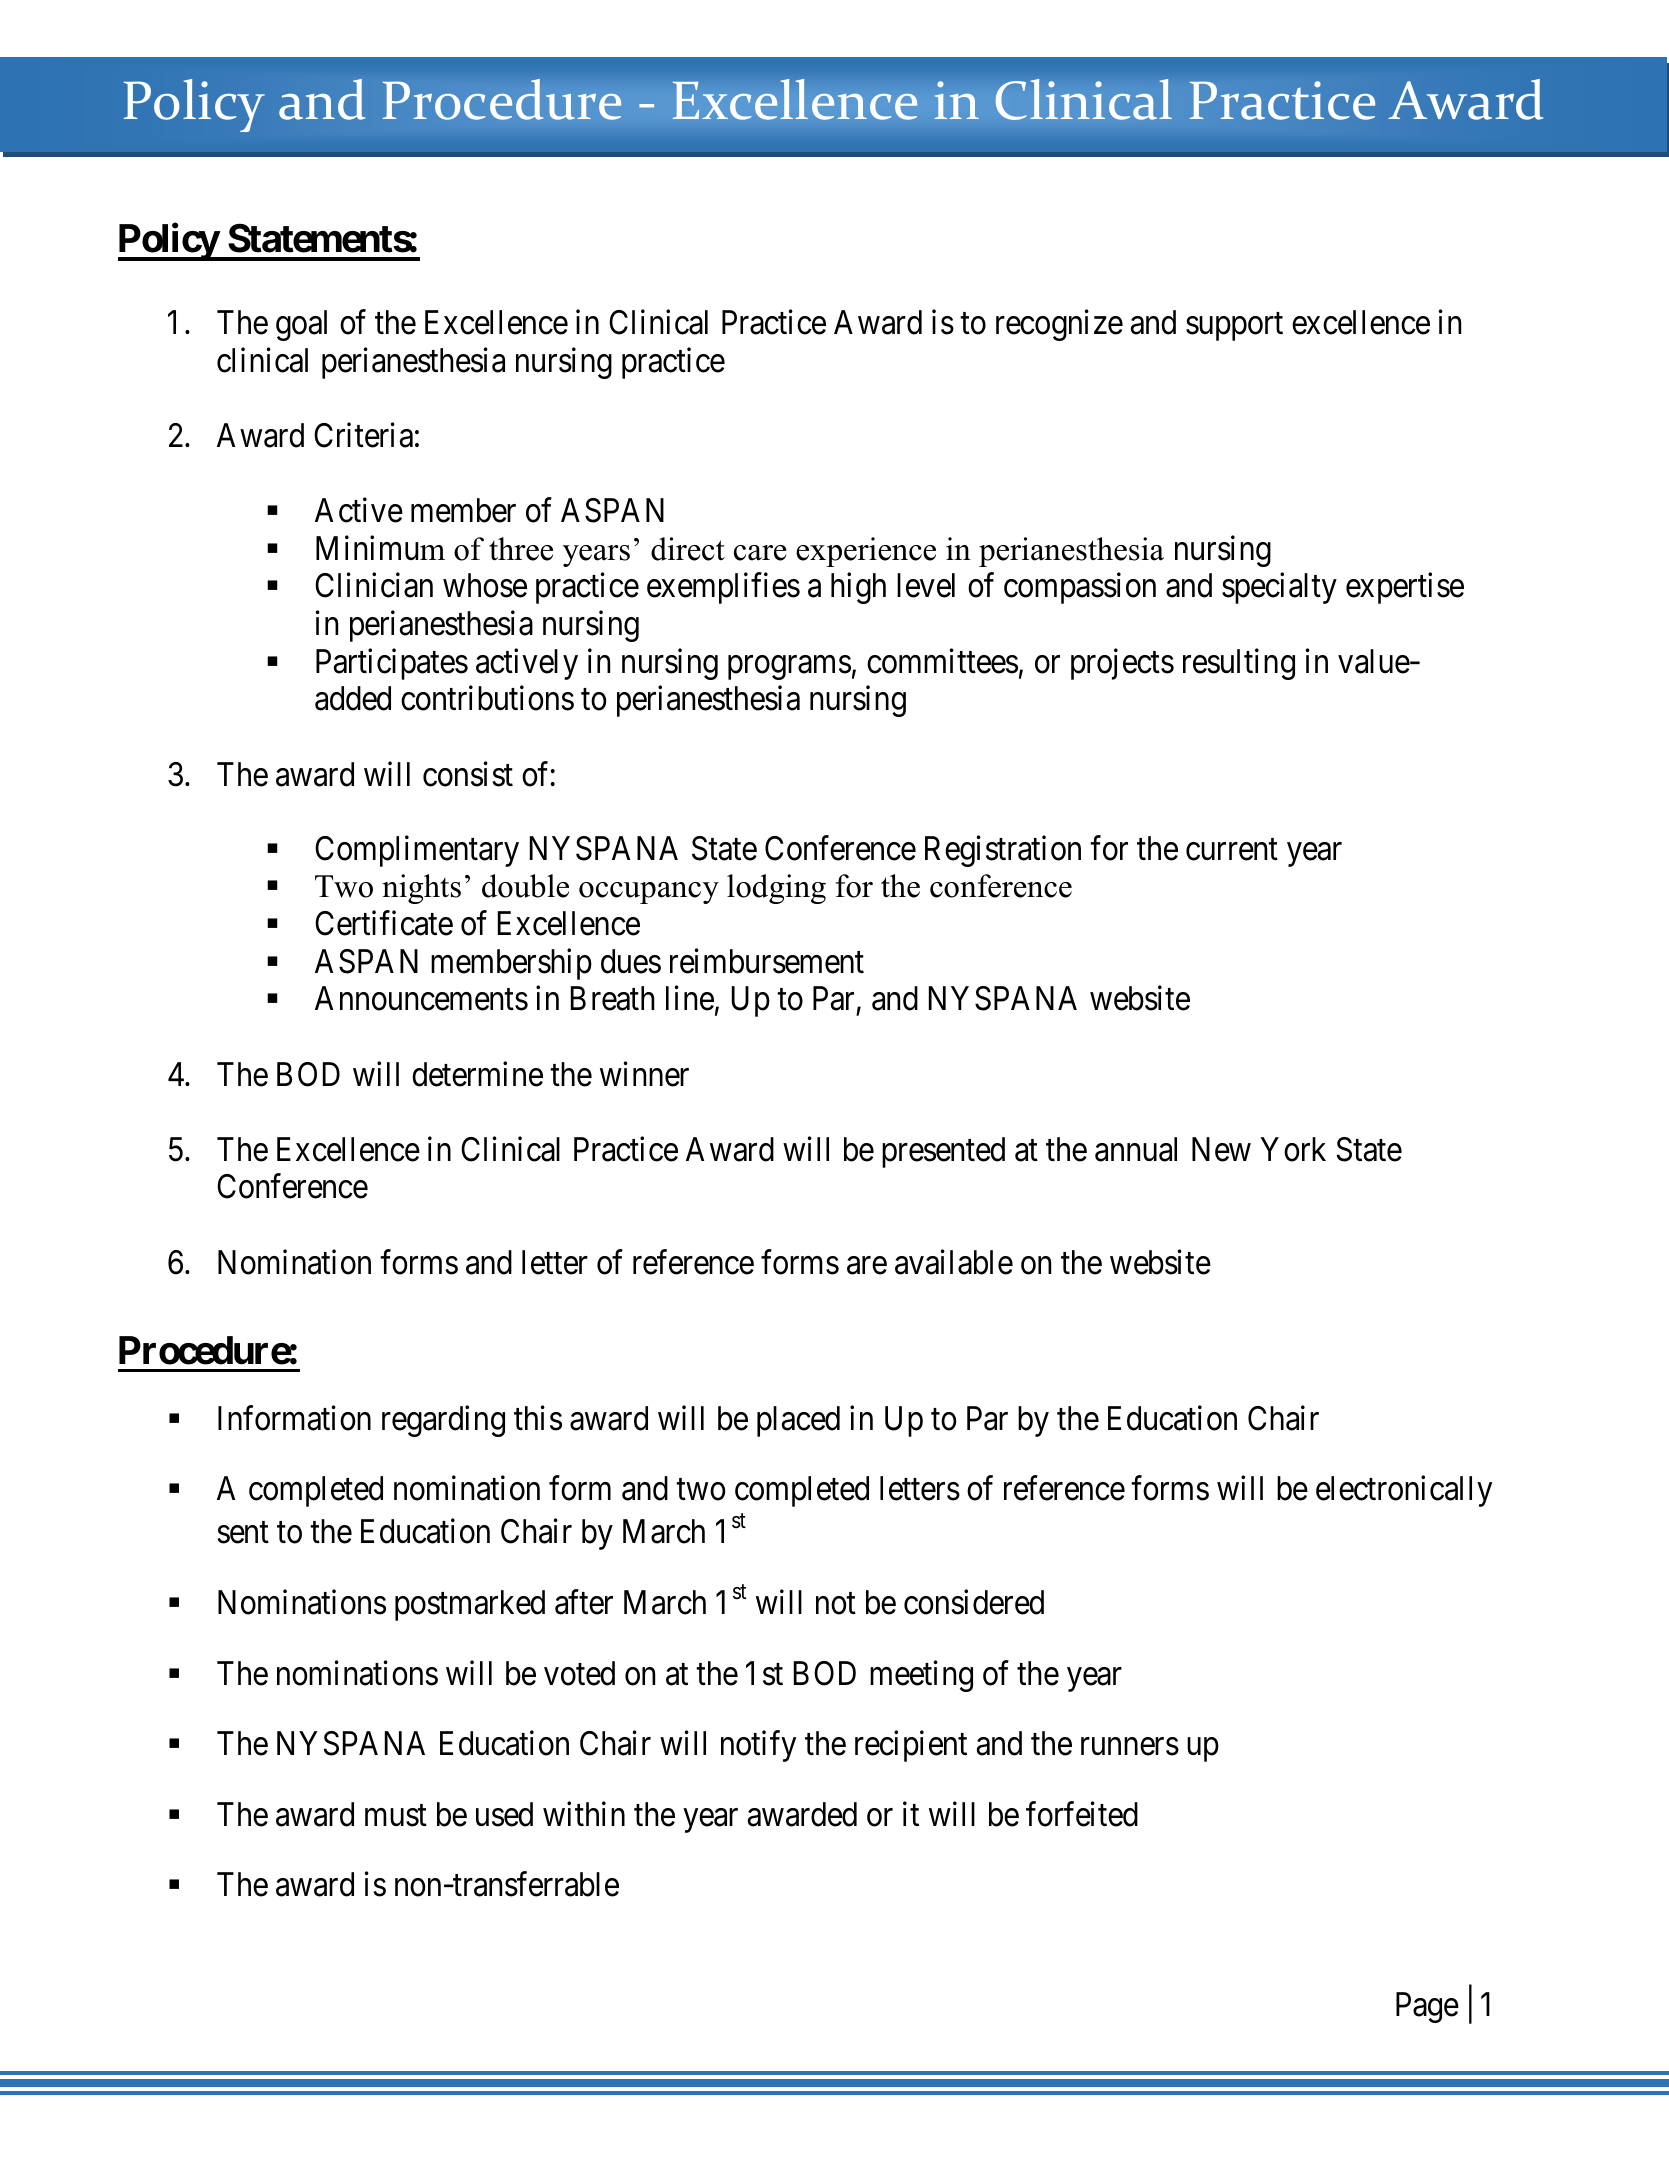 This document has height=2160, width=1669. What do you see at coordinates (776, 889) in the document?
I see `lodging` at bounding box center [776, 889].
